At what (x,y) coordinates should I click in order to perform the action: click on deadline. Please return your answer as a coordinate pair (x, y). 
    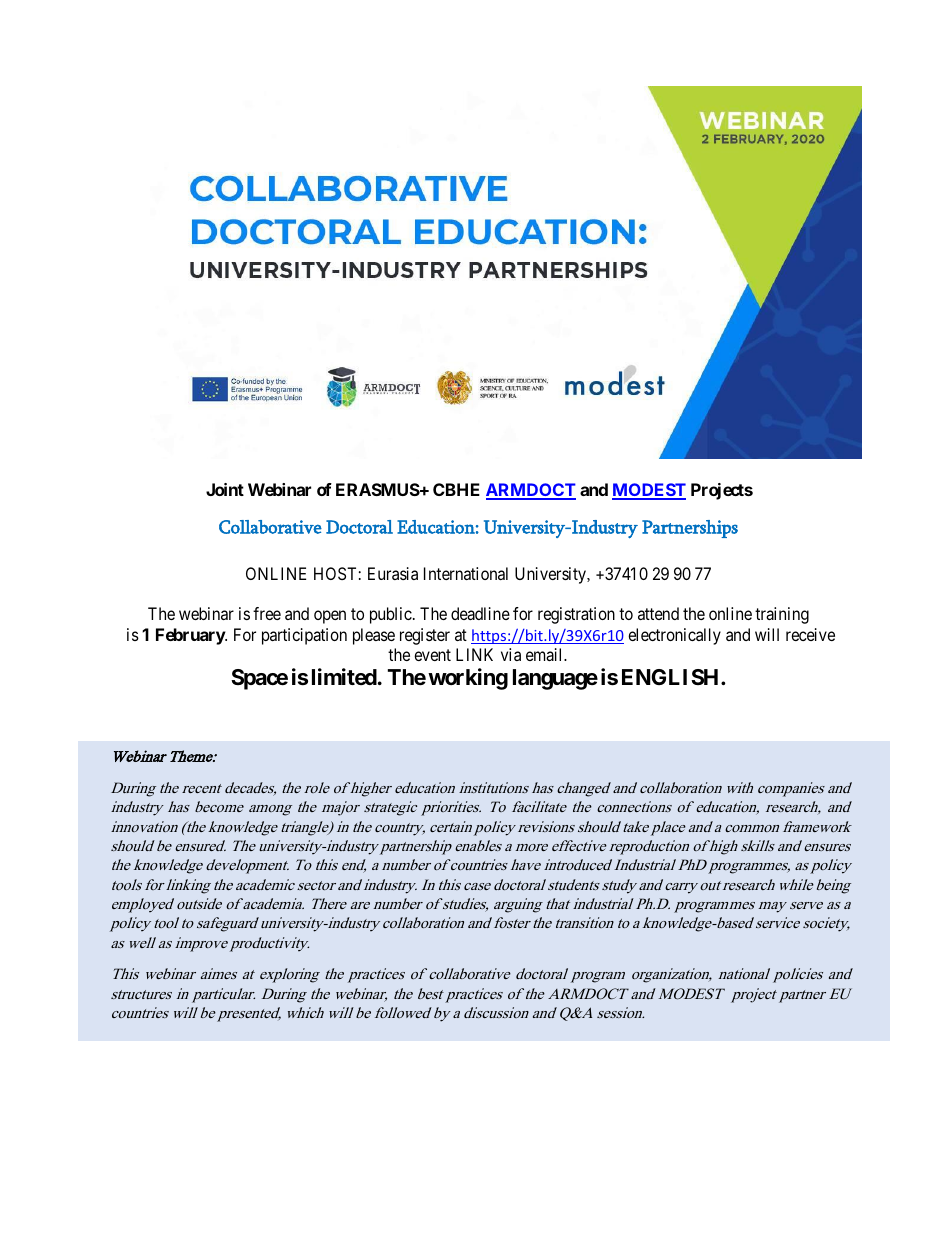
    Looking at the image, I should click on (480, 613).
